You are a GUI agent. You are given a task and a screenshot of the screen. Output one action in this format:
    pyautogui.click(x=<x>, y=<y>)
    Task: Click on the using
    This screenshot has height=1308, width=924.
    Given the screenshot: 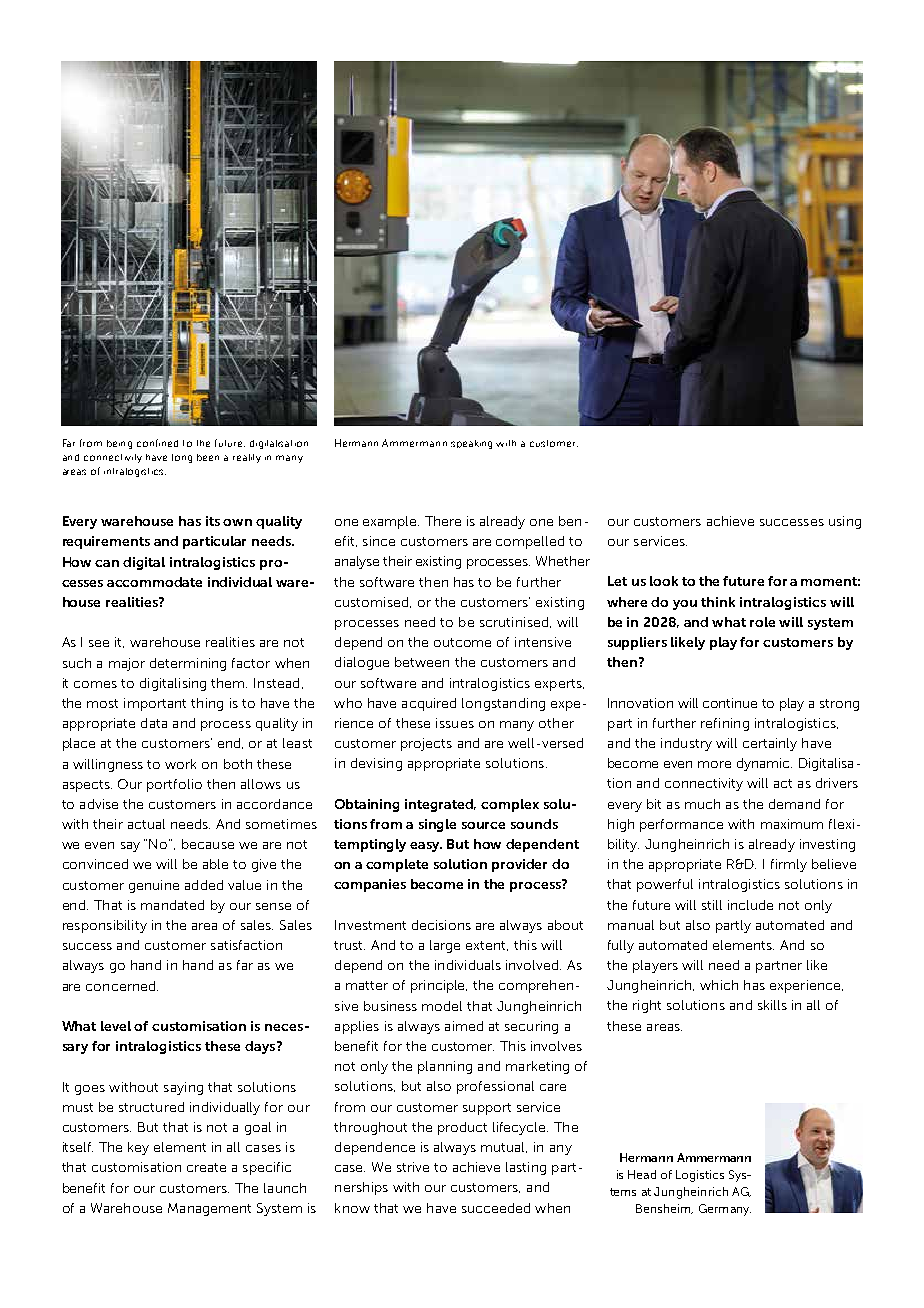 What is the action you would take?
    pyautogui.click(x=845, y=522)
